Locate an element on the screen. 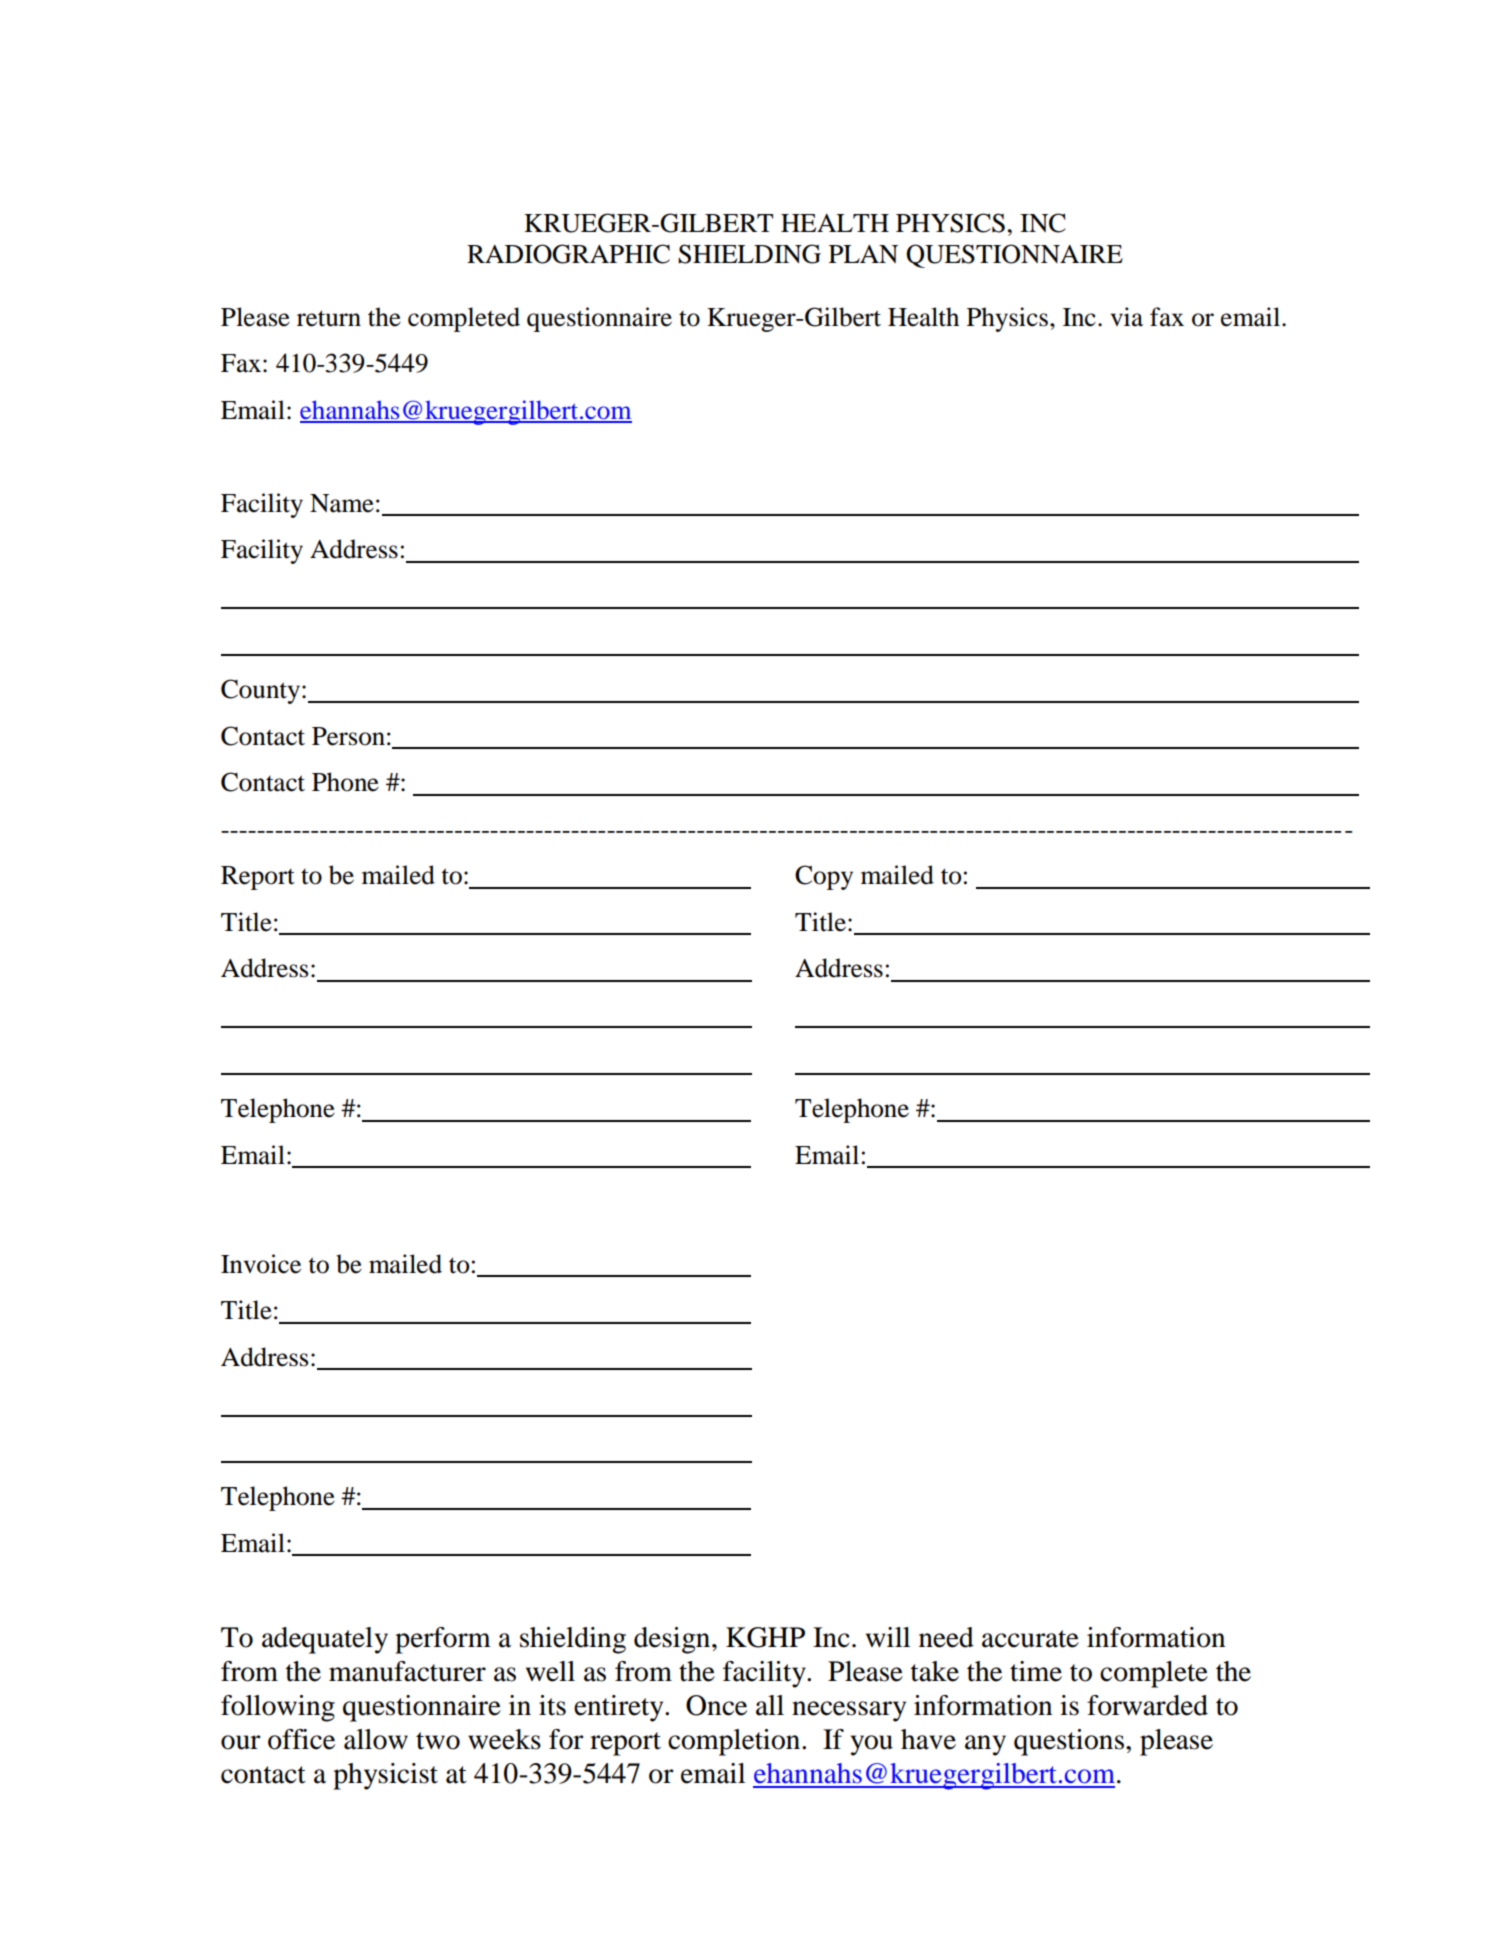 The height and width of the screenshot is (1944, 1502). accurate is located at coordinates (1030, 1639).
